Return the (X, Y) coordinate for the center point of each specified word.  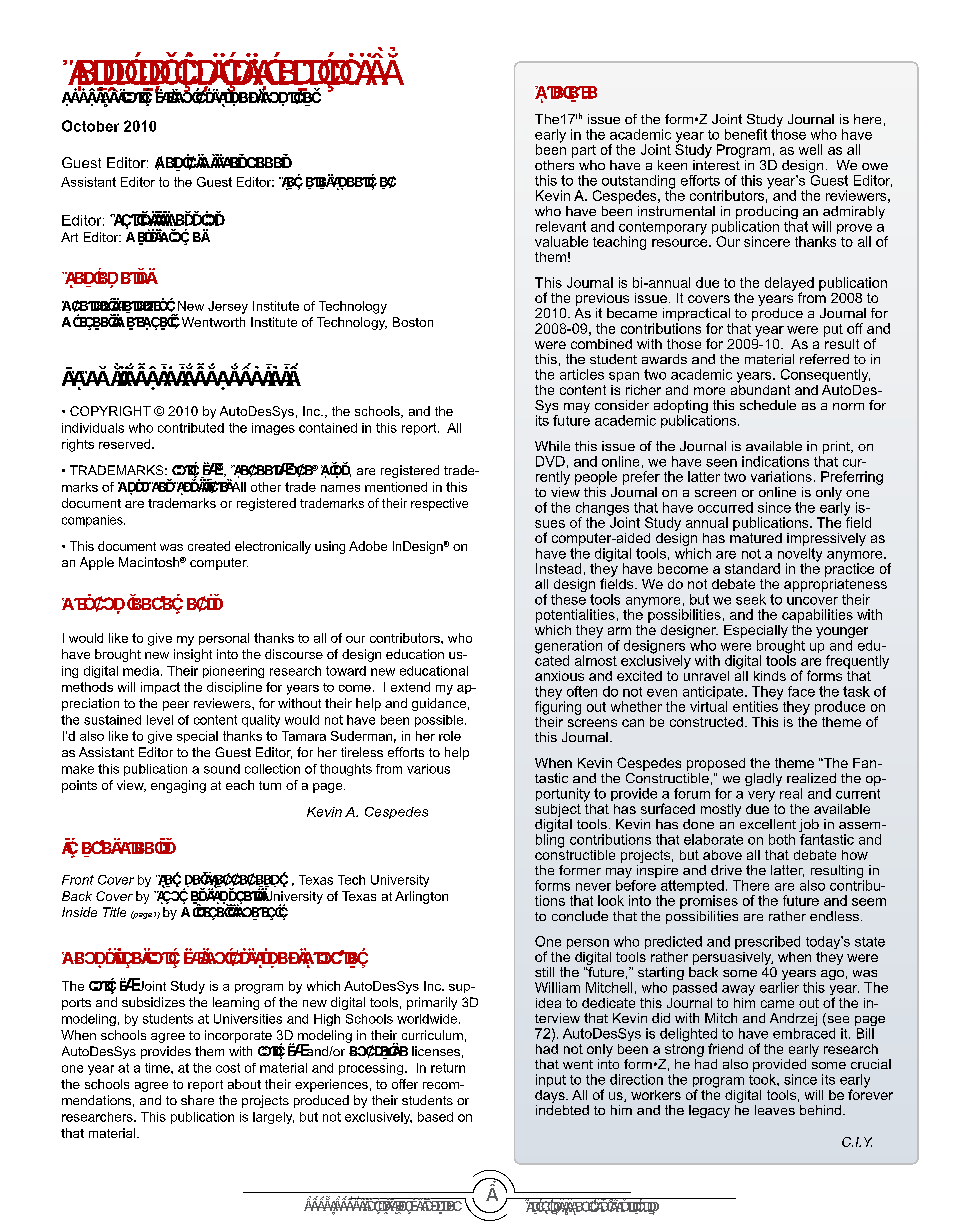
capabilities (817, 616)
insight (193, 655)
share (197, 1100)
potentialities (575, 616)
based (435, 1117)
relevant (561, 226)
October (90, 126)
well (810, 149)
